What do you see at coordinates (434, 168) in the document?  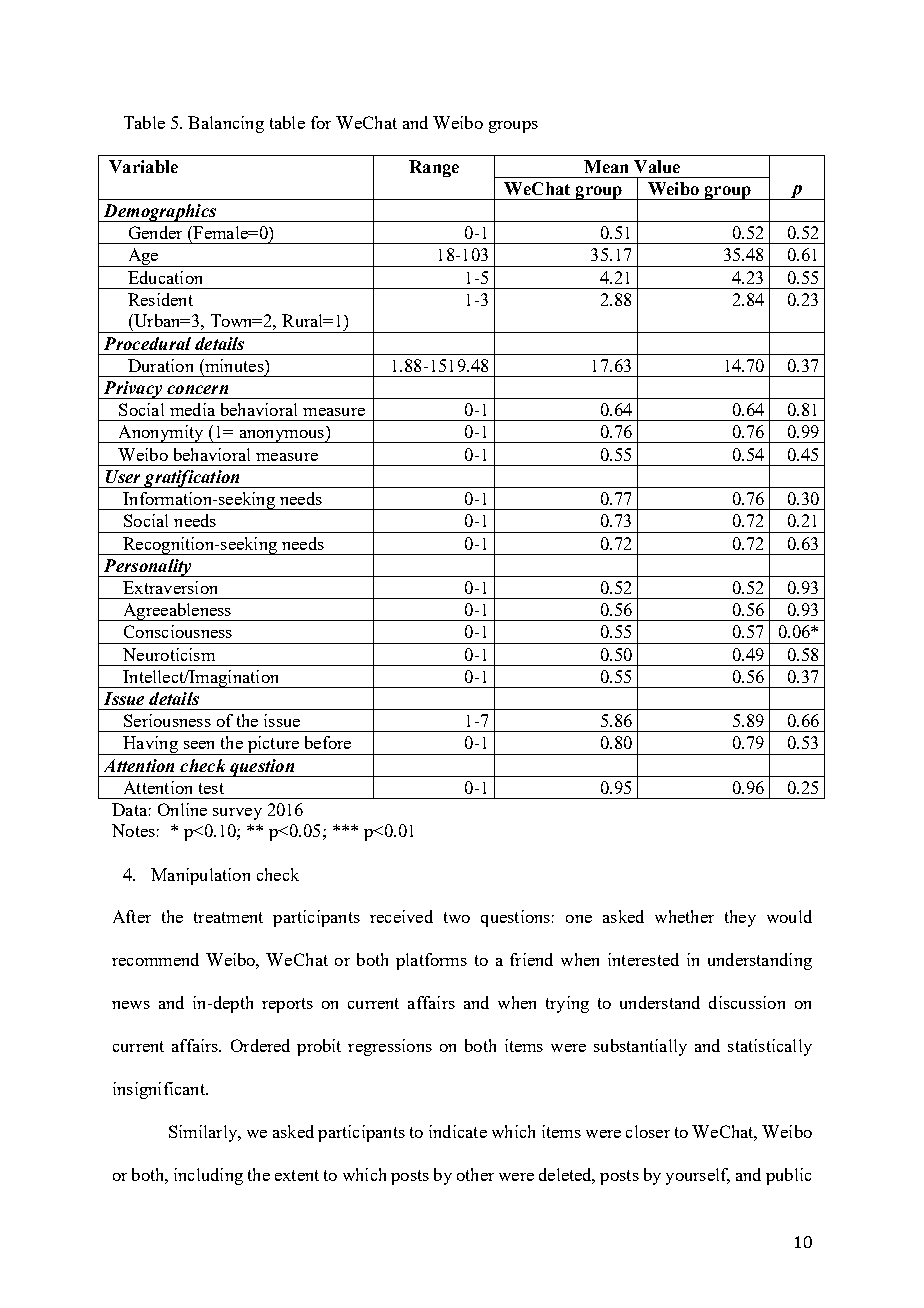 I see `Range` at bounding box center [434, 168].
